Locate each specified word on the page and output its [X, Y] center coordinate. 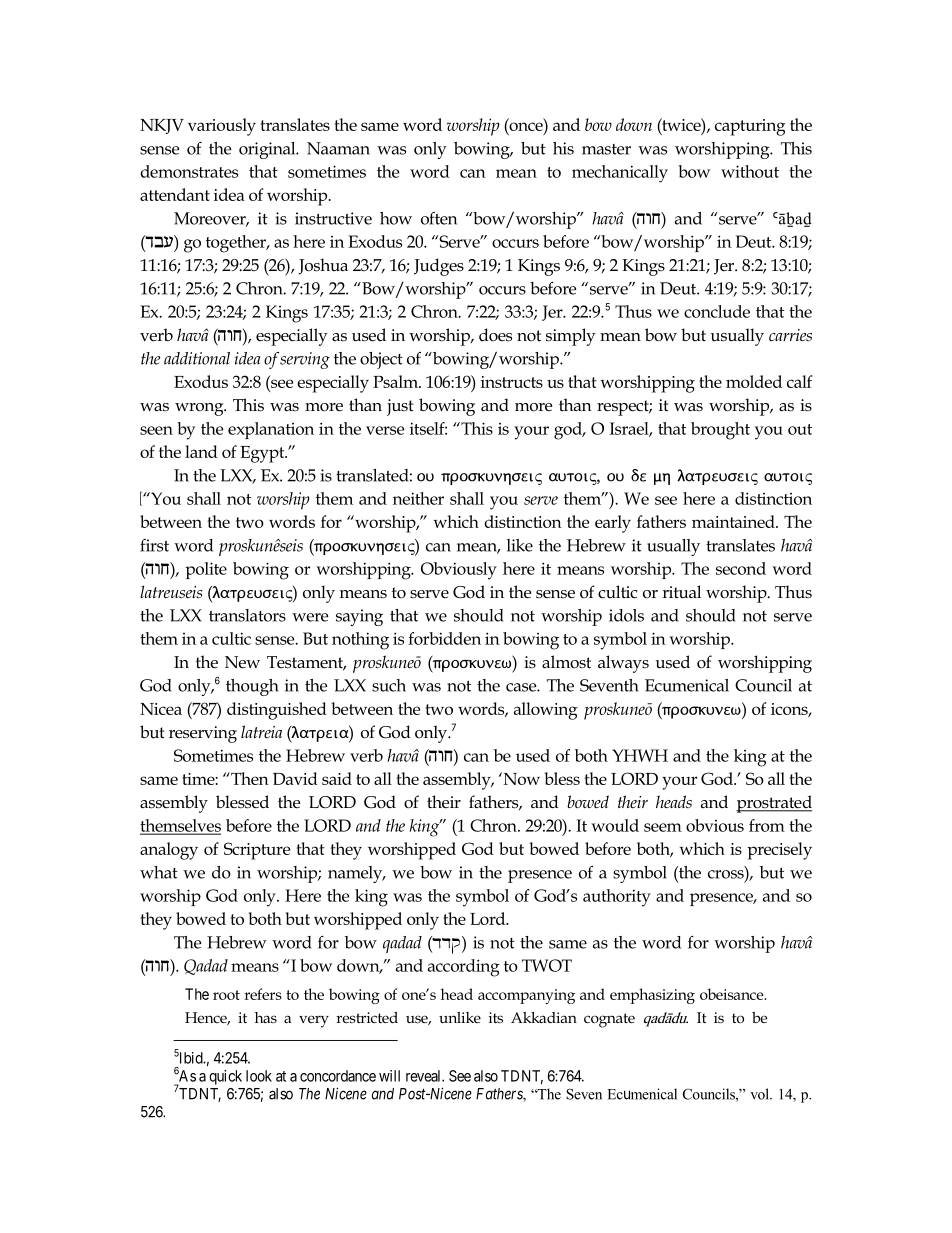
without [750, 171]
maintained [734, 521]
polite [206, 570]
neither [418, 498]
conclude [717, 311]
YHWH [640, 755]
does [495, 335]
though [252, 687]
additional [197, 358]
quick [225, 1077]
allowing [546, 711]
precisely [779, 851]
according [464, 968]
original [268, 150]
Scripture [257, 851]
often [439, 218]
